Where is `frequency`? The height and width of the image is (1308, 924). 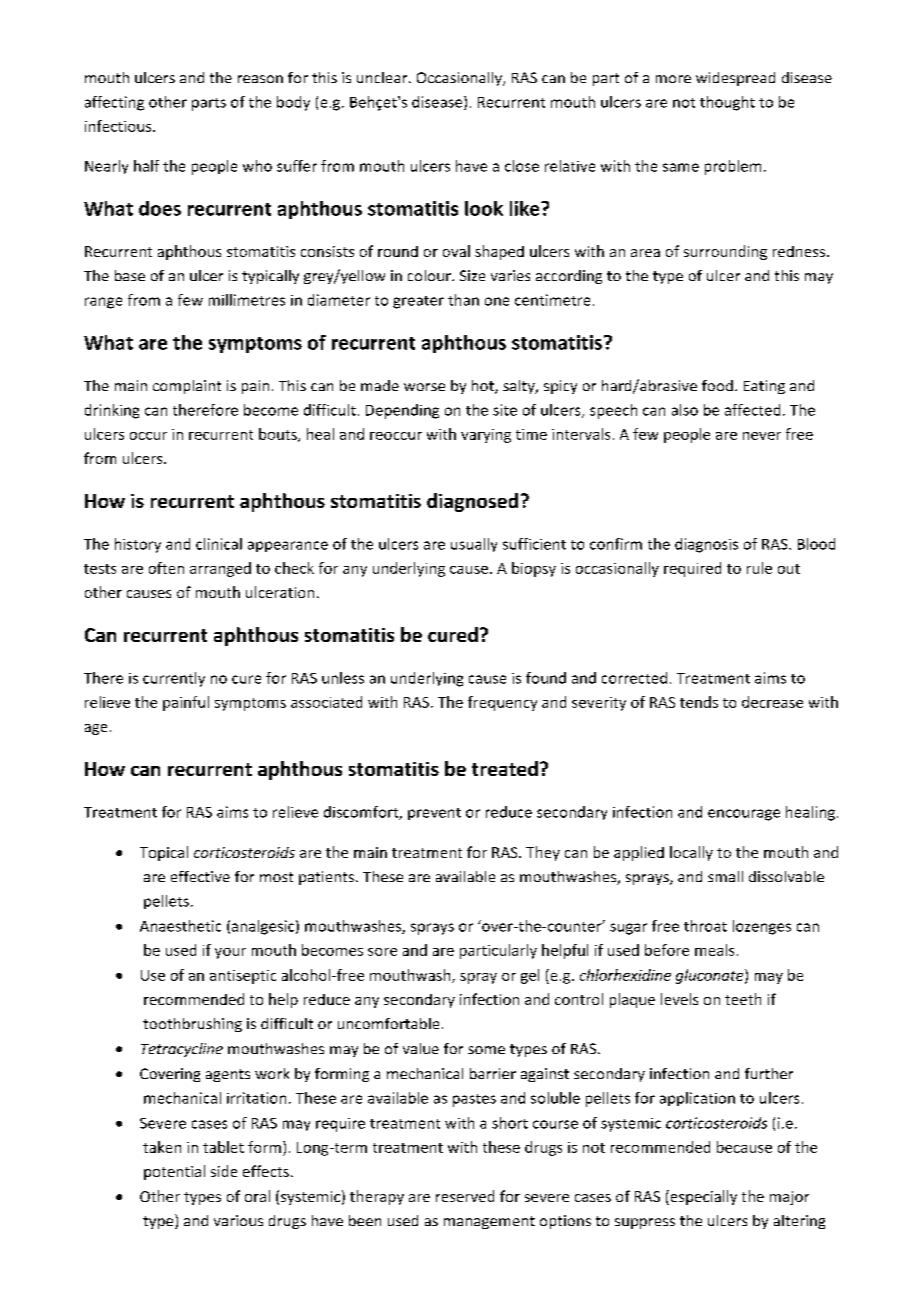 frequency is located at coordinates (502, 703).
